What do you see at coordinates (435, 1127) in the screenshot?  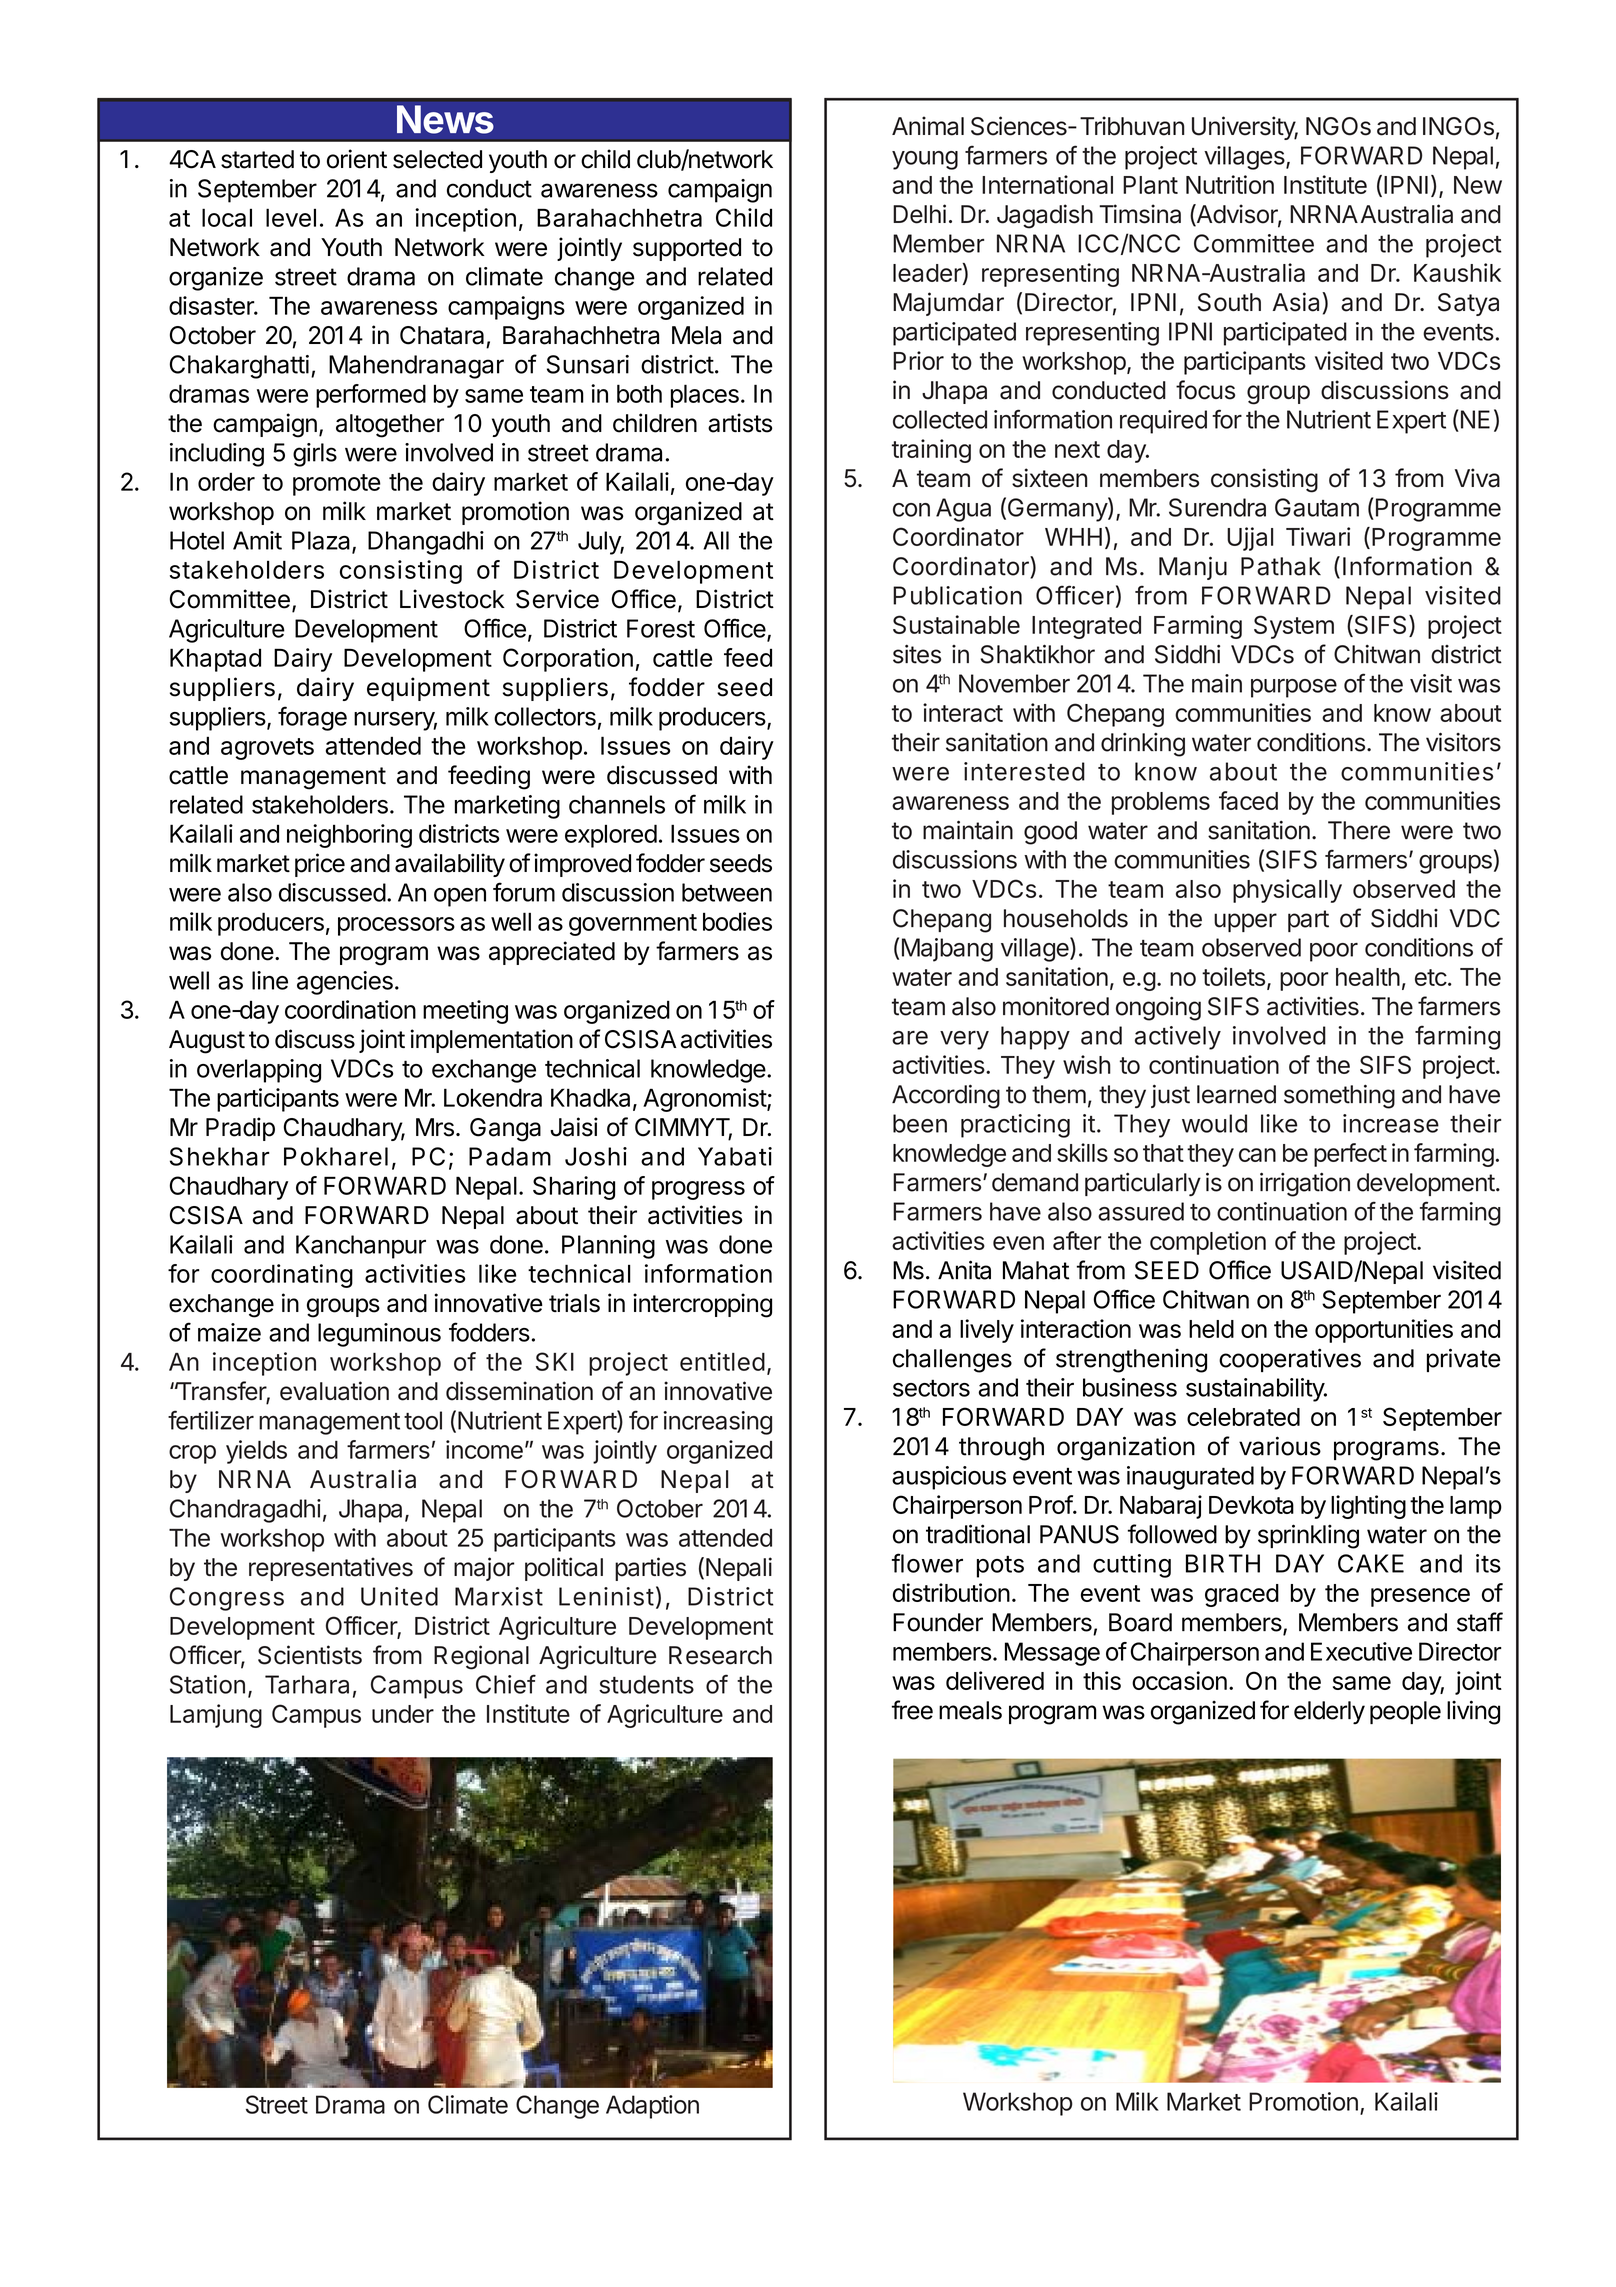 I see `Mrs` at bounding box center [435, 1127].
